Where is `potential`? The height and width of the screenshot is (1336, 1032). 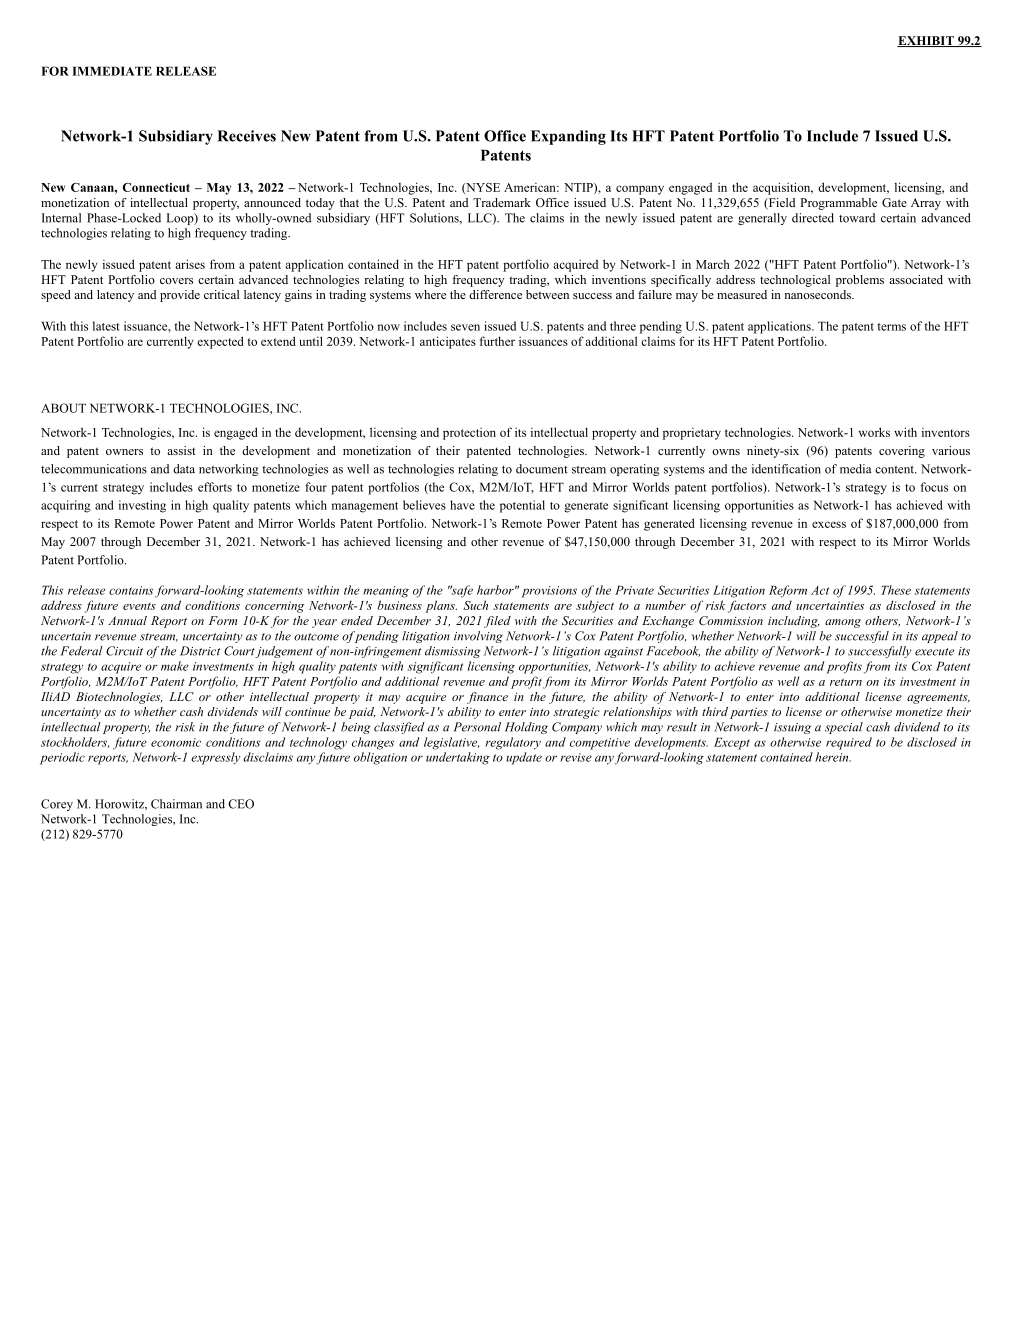 potential is located at coordinates (522, 506).
